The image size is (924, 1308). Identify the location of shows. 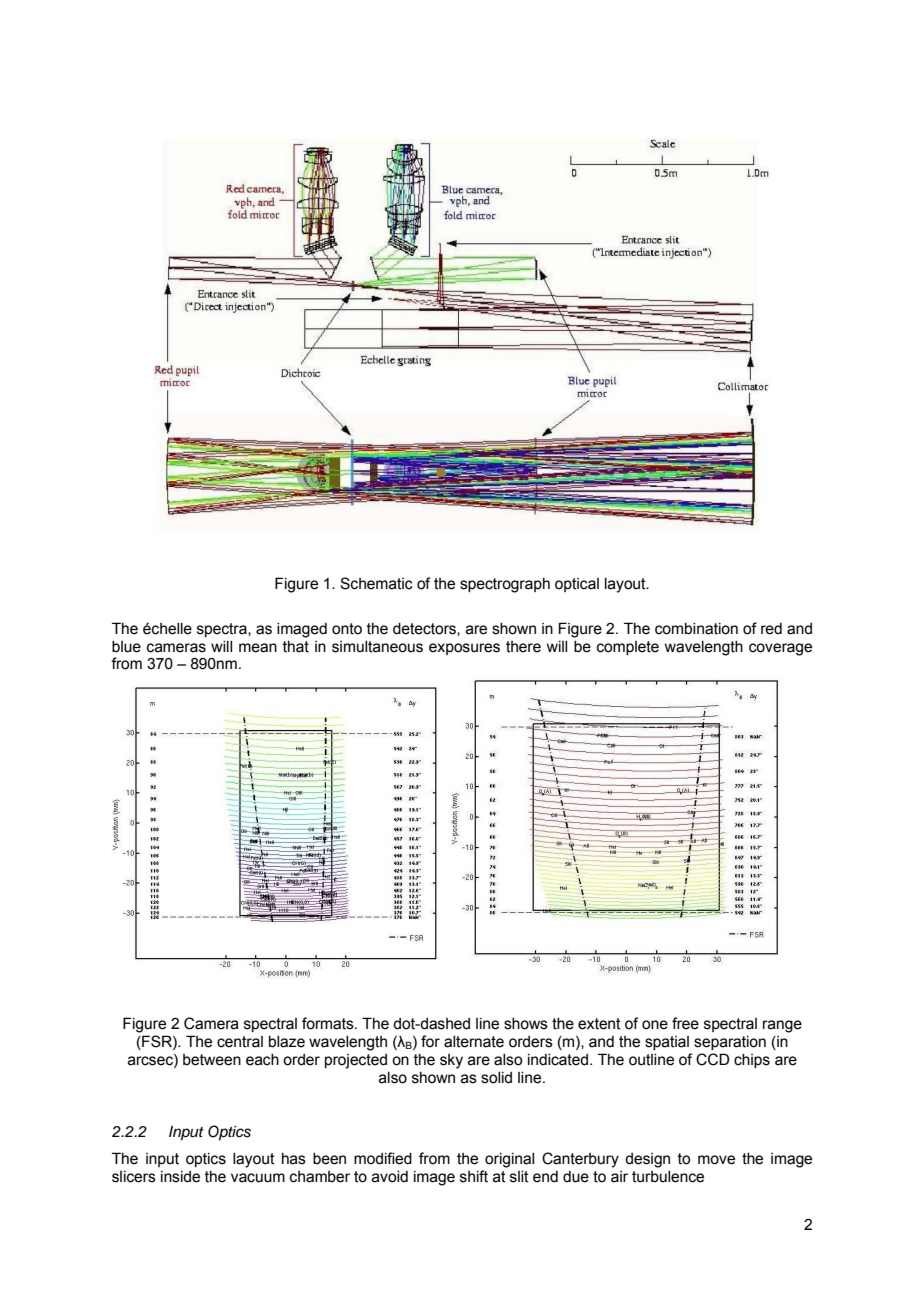
(526, 1024).
